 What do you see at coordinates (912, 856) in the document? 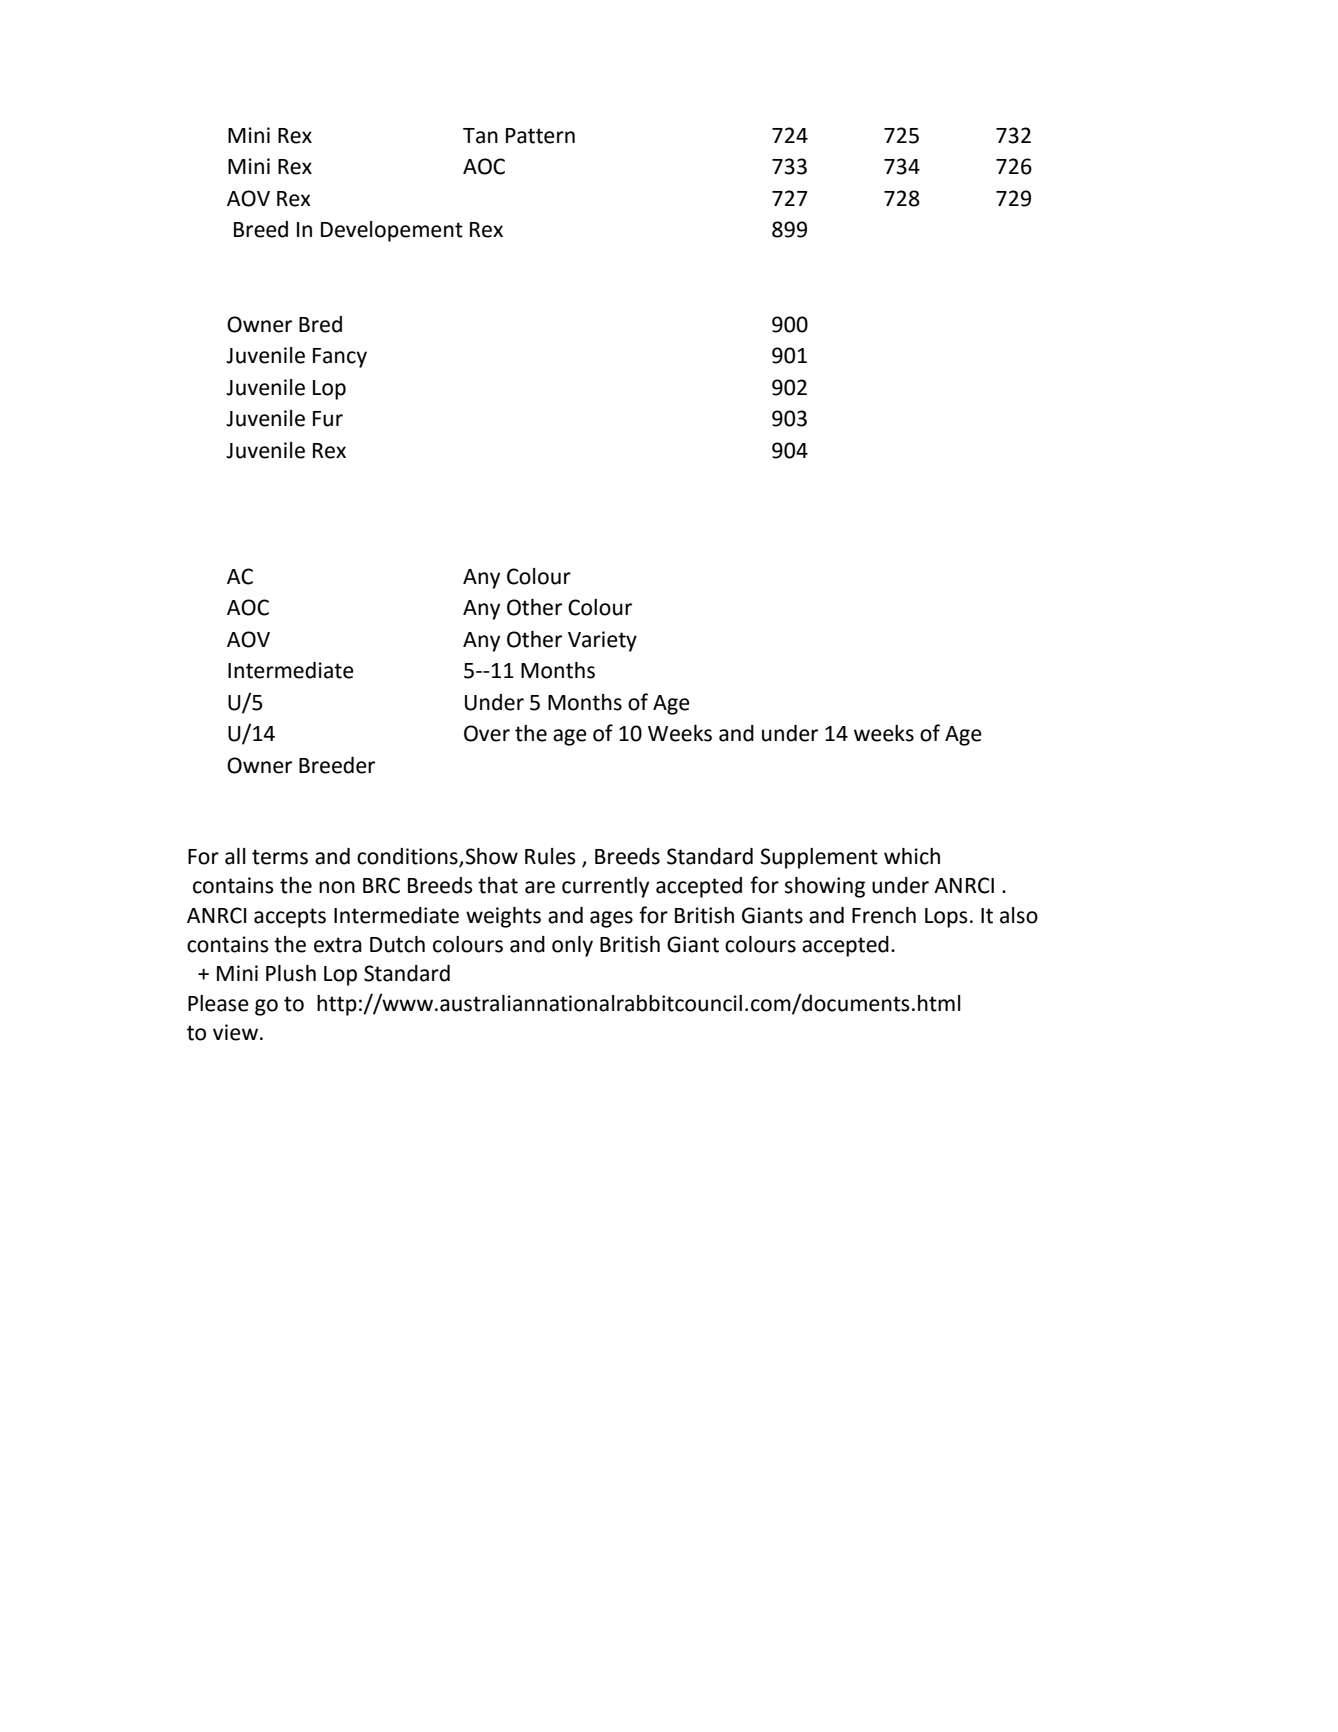
I see `which` at bounding box center [912, 856].
